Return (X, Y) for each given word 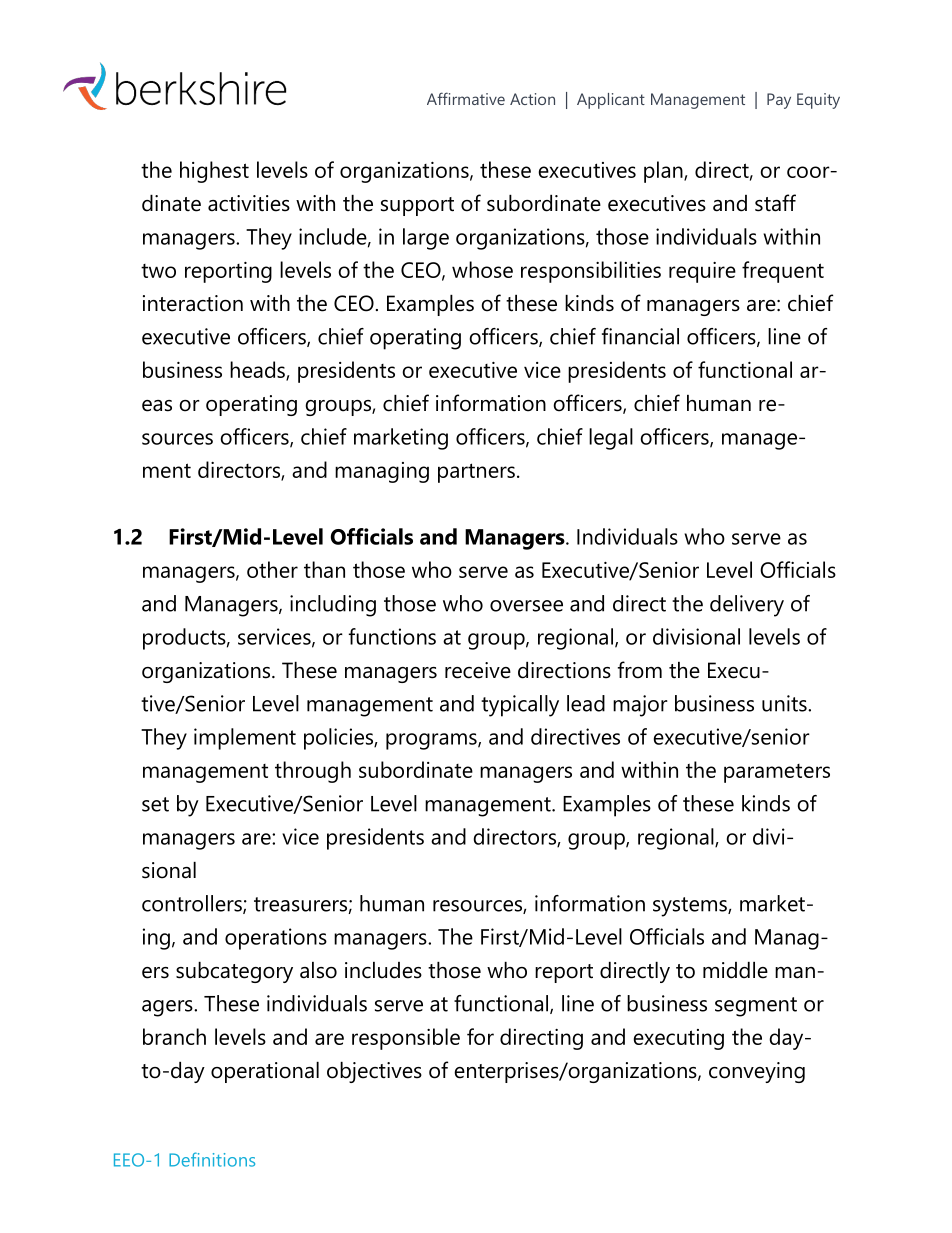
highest (214, 172)
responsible (406, 1039)
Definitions (212, 1159)
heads (258, 370)
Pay (779, 101)
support (417, 206)
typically (520, 706)
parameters (777, 773)
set (155, 804)
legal (611, 439)
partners (476, 473)
